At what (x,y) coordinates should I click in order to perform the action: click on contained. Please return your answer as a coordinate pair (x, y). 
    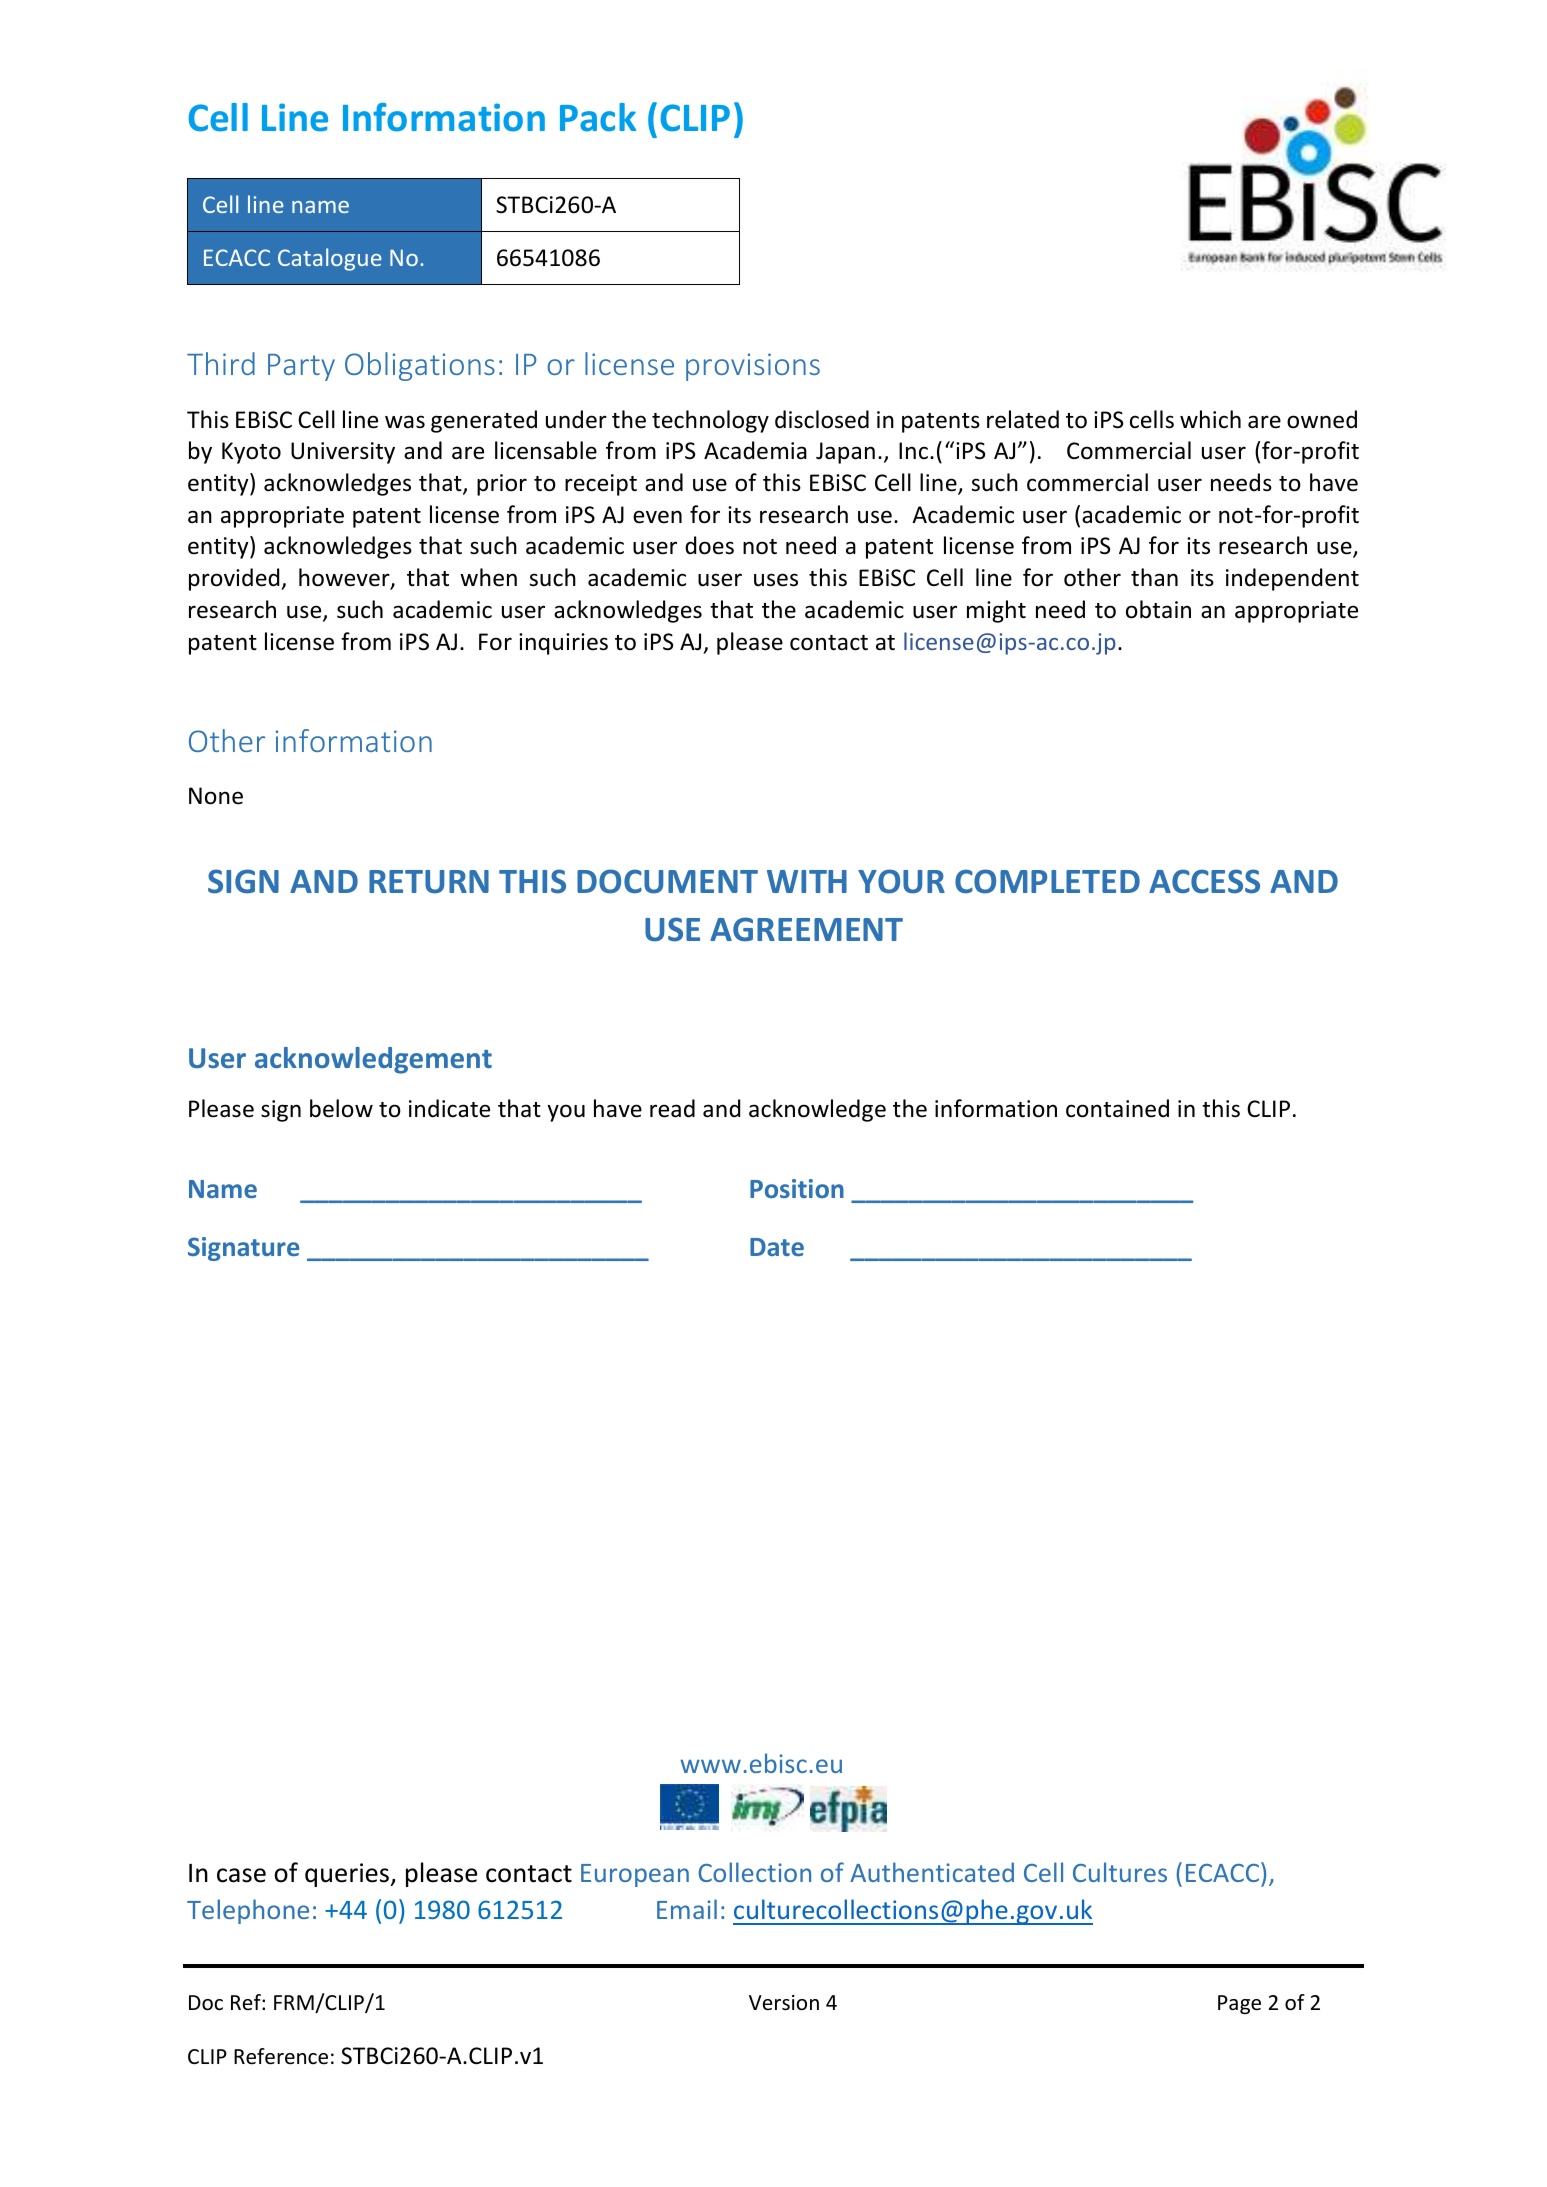
    Looking at the image, I should click on (1117, 1108).
